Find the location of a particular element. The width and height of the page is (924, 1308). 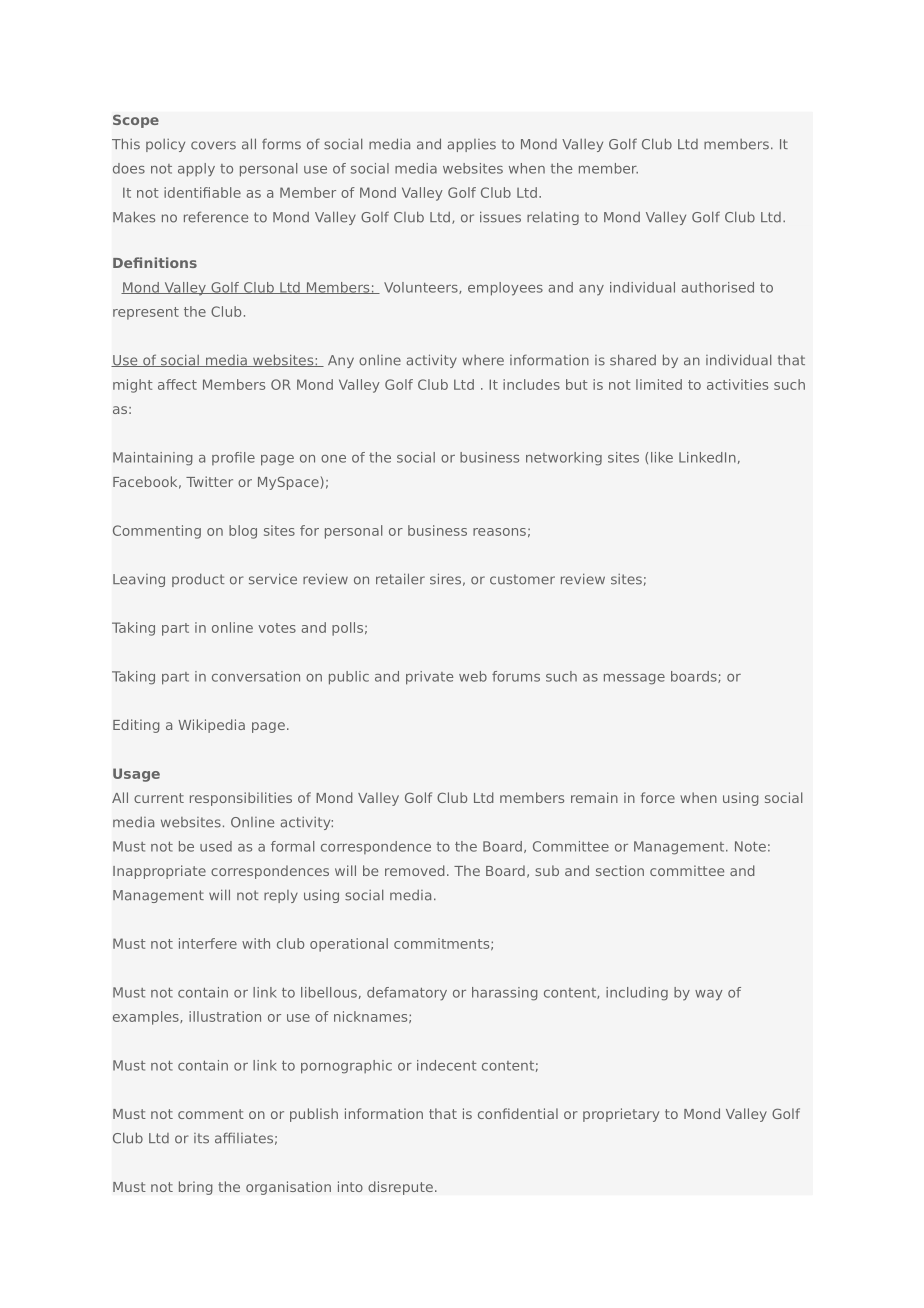

its is located at coordinates (201, 1138).
